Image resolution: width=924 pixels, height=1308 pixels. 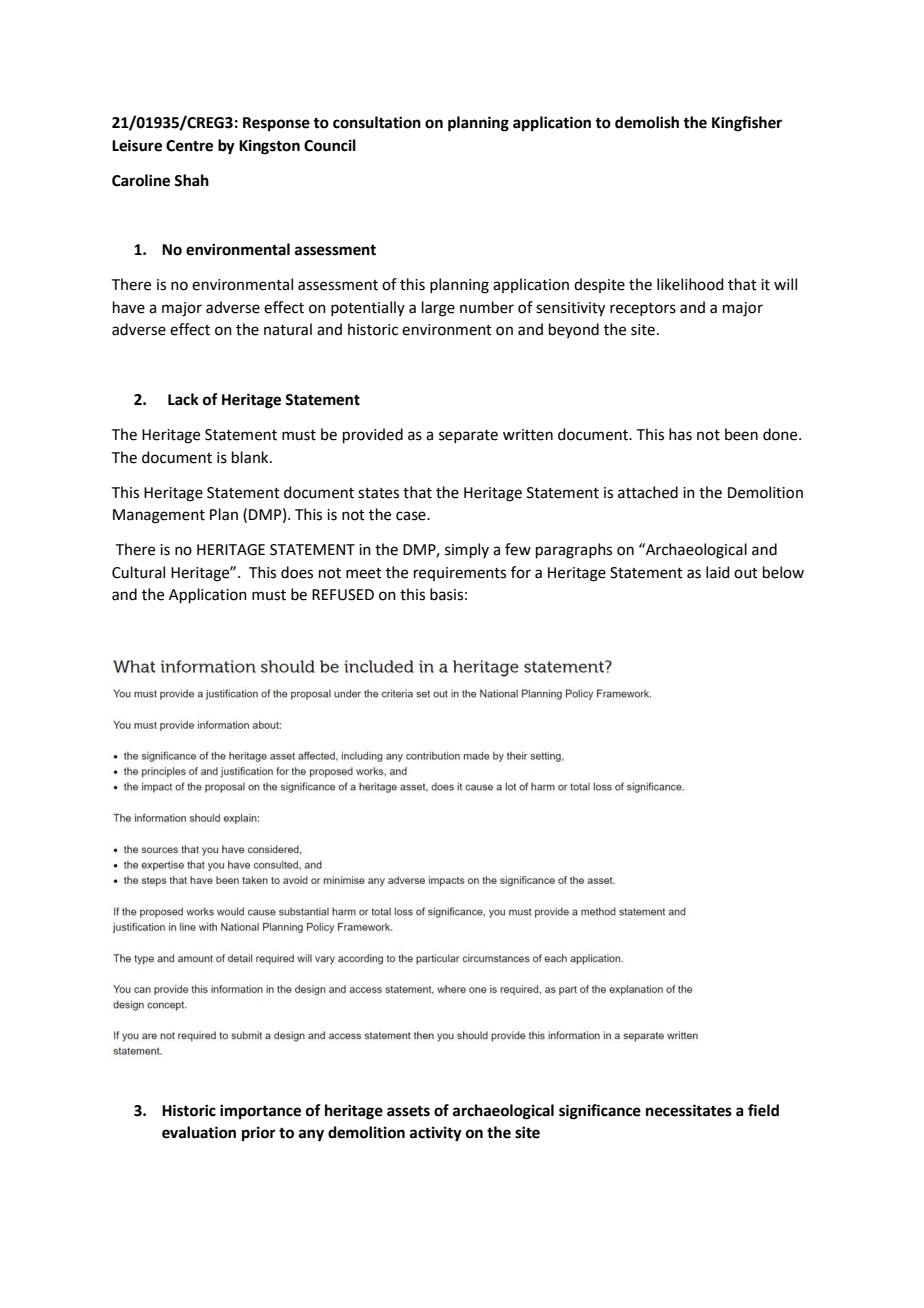 I want to click on Kingfisher, so click(x=747, y=124).
